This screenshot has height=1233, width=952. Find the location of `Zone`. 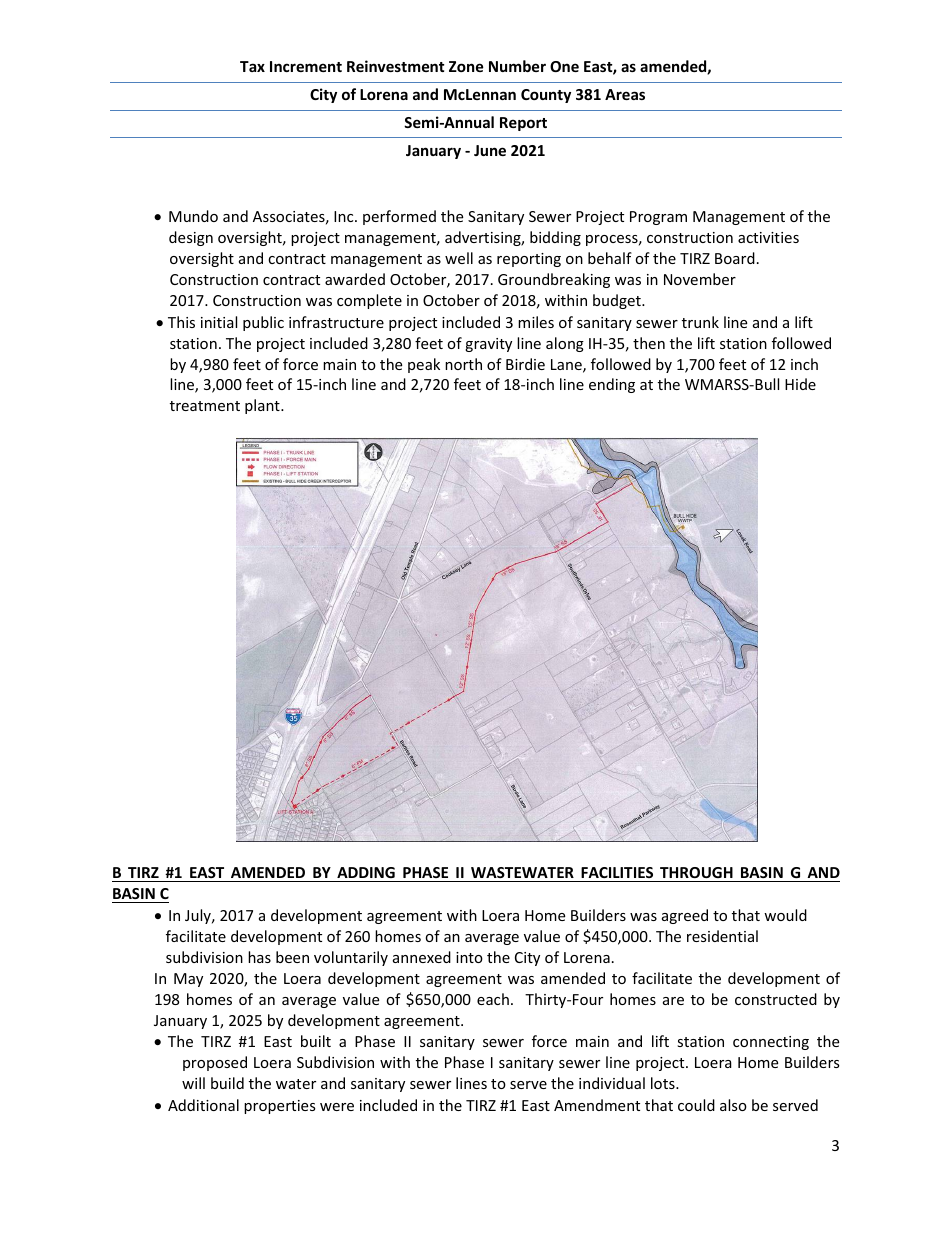

Zone is located at coordinates (466, 66).
